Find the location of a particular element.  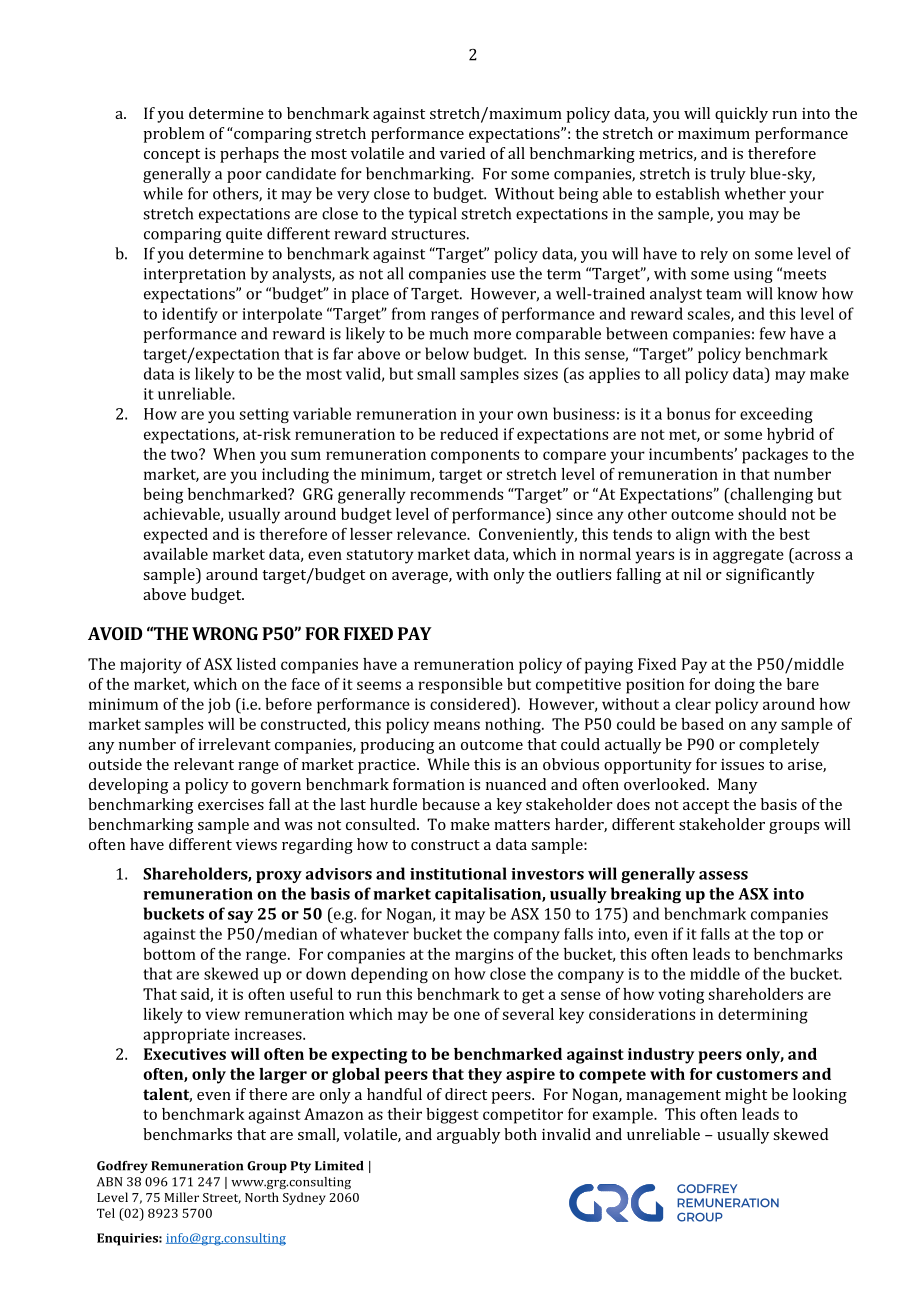

WRONG is located at coordinates (225, 633).
